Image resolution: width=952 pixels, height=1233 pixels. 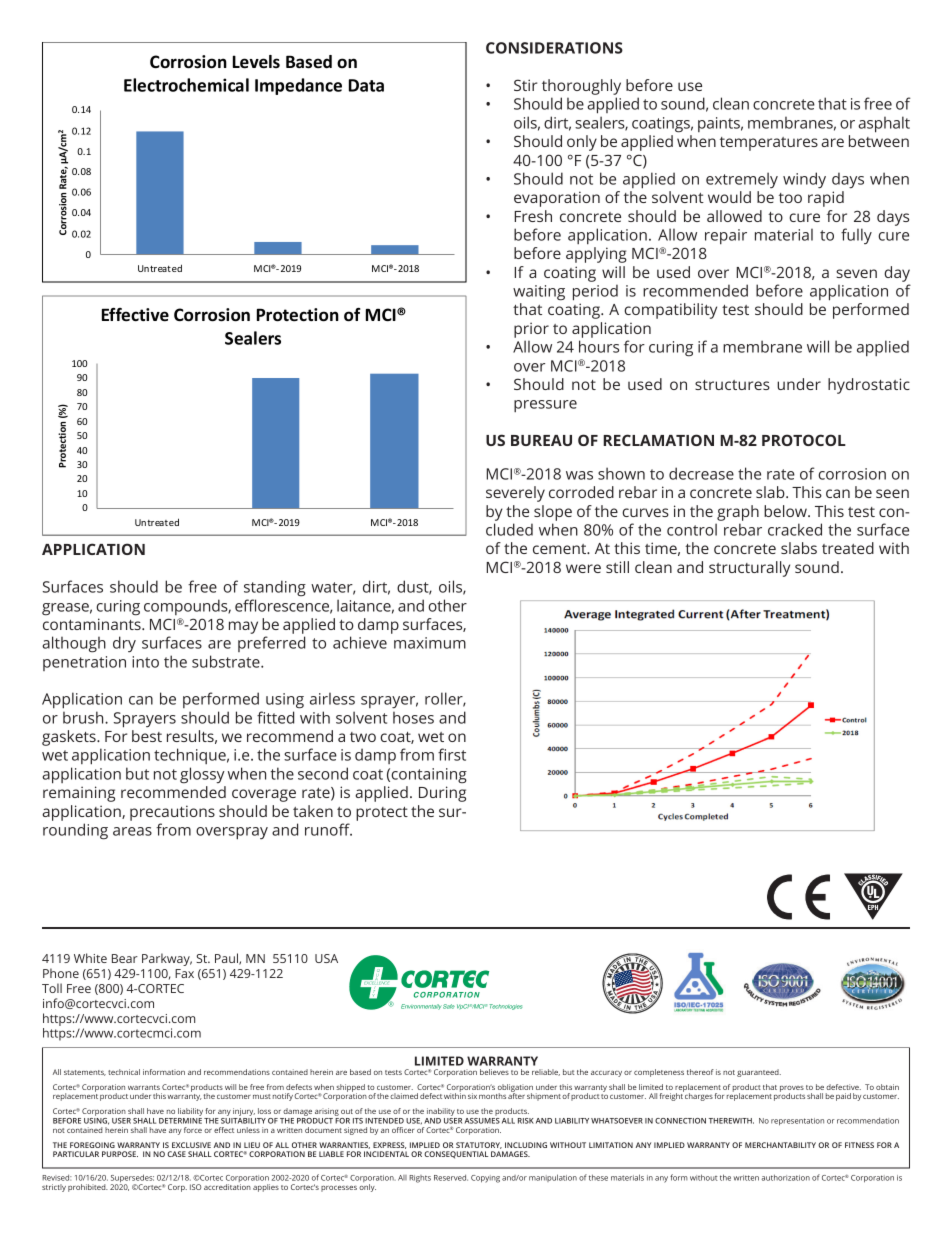 I want to click on temperatures, so click(x=769, y=144).
